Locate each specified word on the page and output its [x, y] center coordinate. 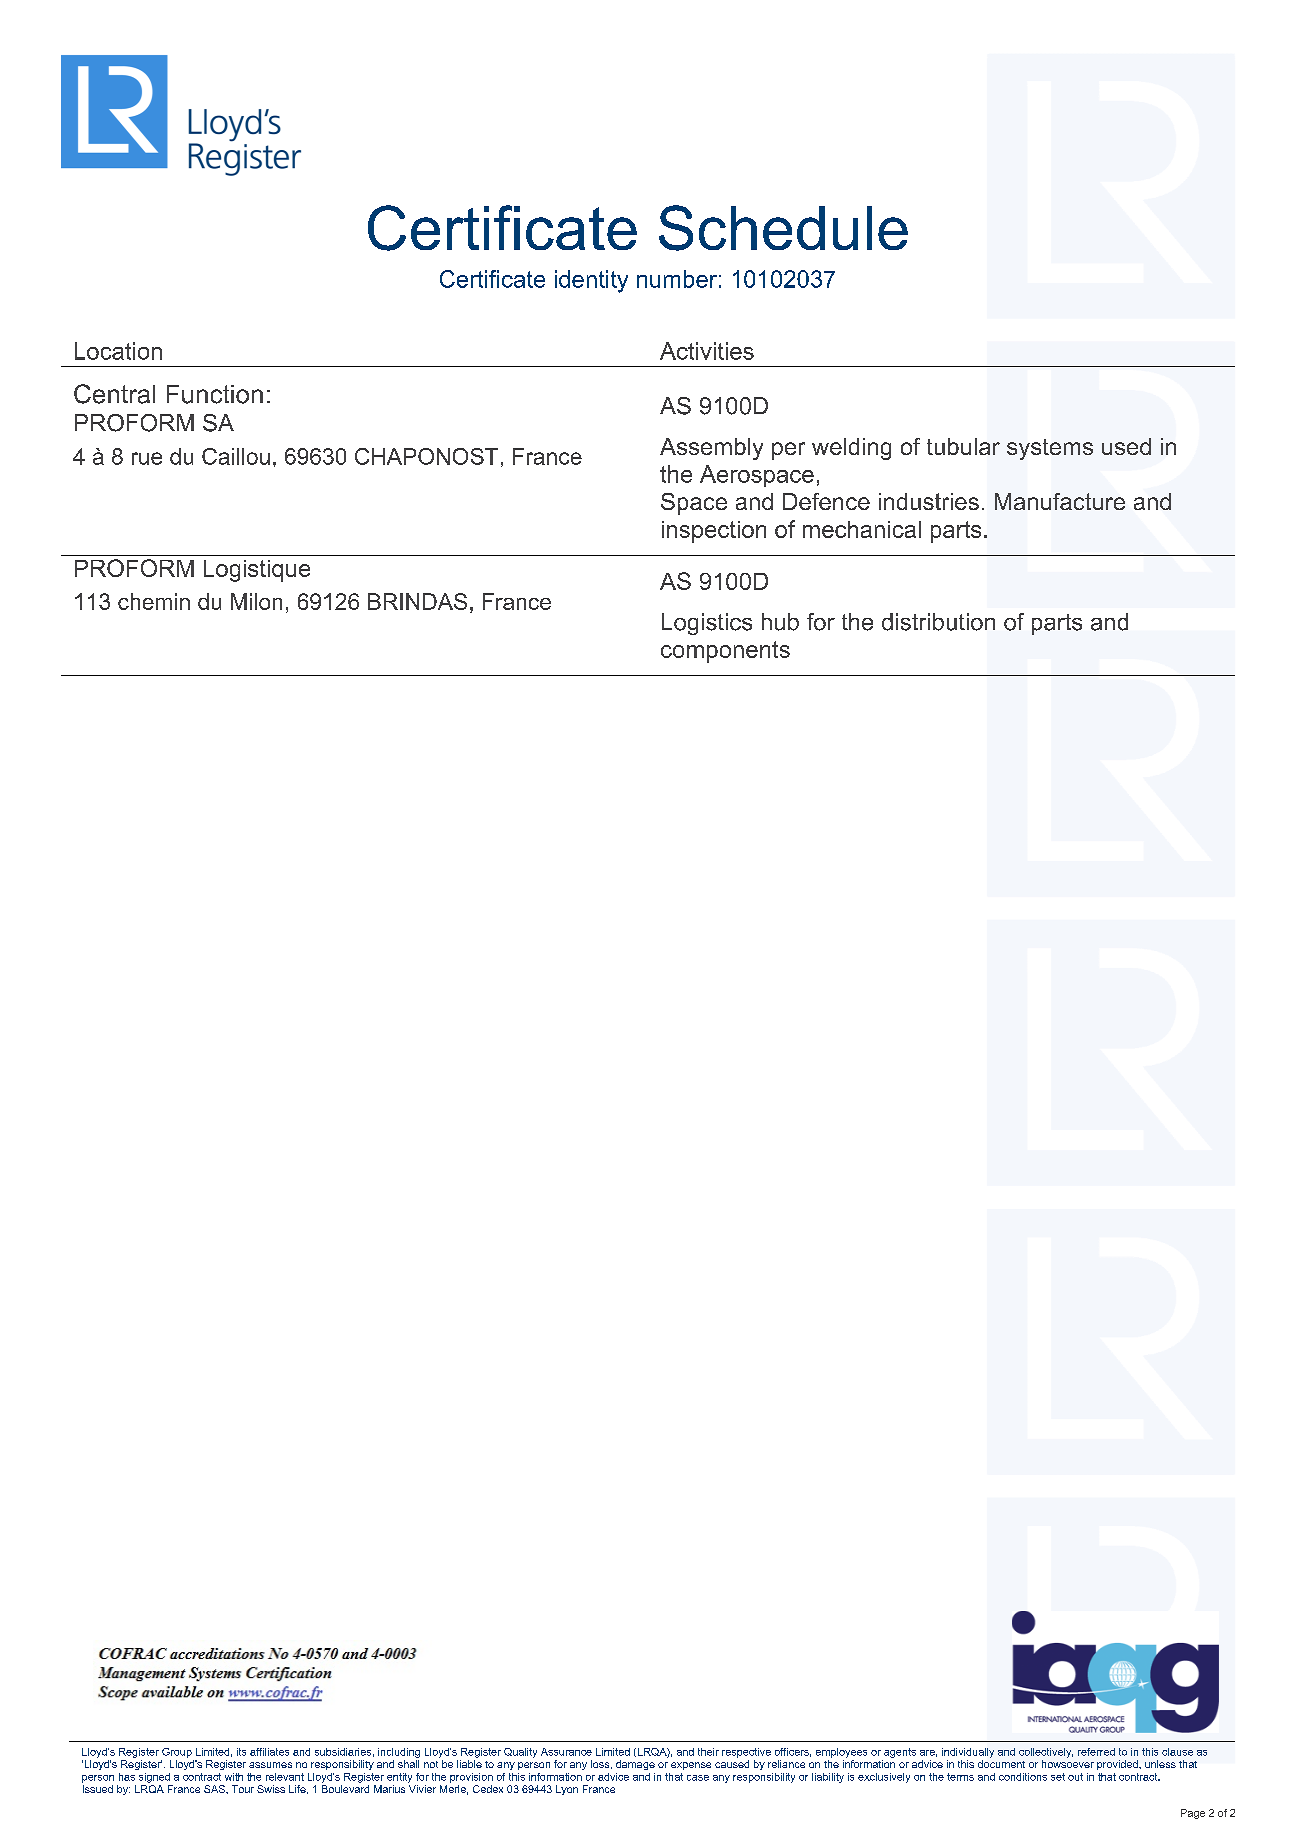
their [708, 1752]
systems [1050, 449]
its [241, 1752]
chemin [154, 601]
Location [118, 351]
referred [1096, 1752]
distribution [938, 622]
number [677, 279]
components [725, 652]
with [234, 1777]
